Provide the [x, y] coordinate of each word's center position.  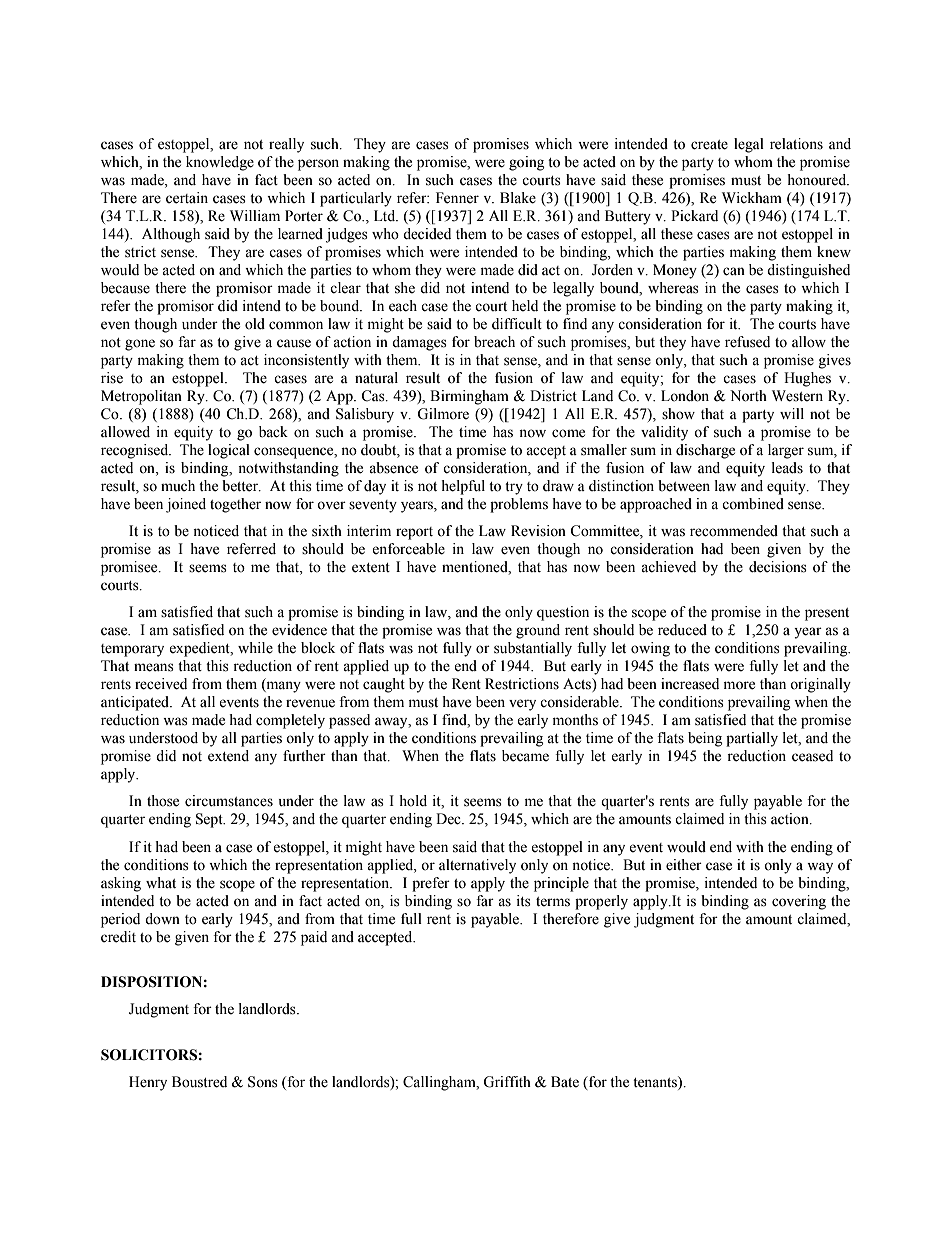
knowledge [220, 163]
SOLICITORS [149, 1055]
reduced [682, 630]
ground [538, 631]
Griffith [507, 1082]
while [255, 648]
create [709, 145]
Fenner [457, 198]
